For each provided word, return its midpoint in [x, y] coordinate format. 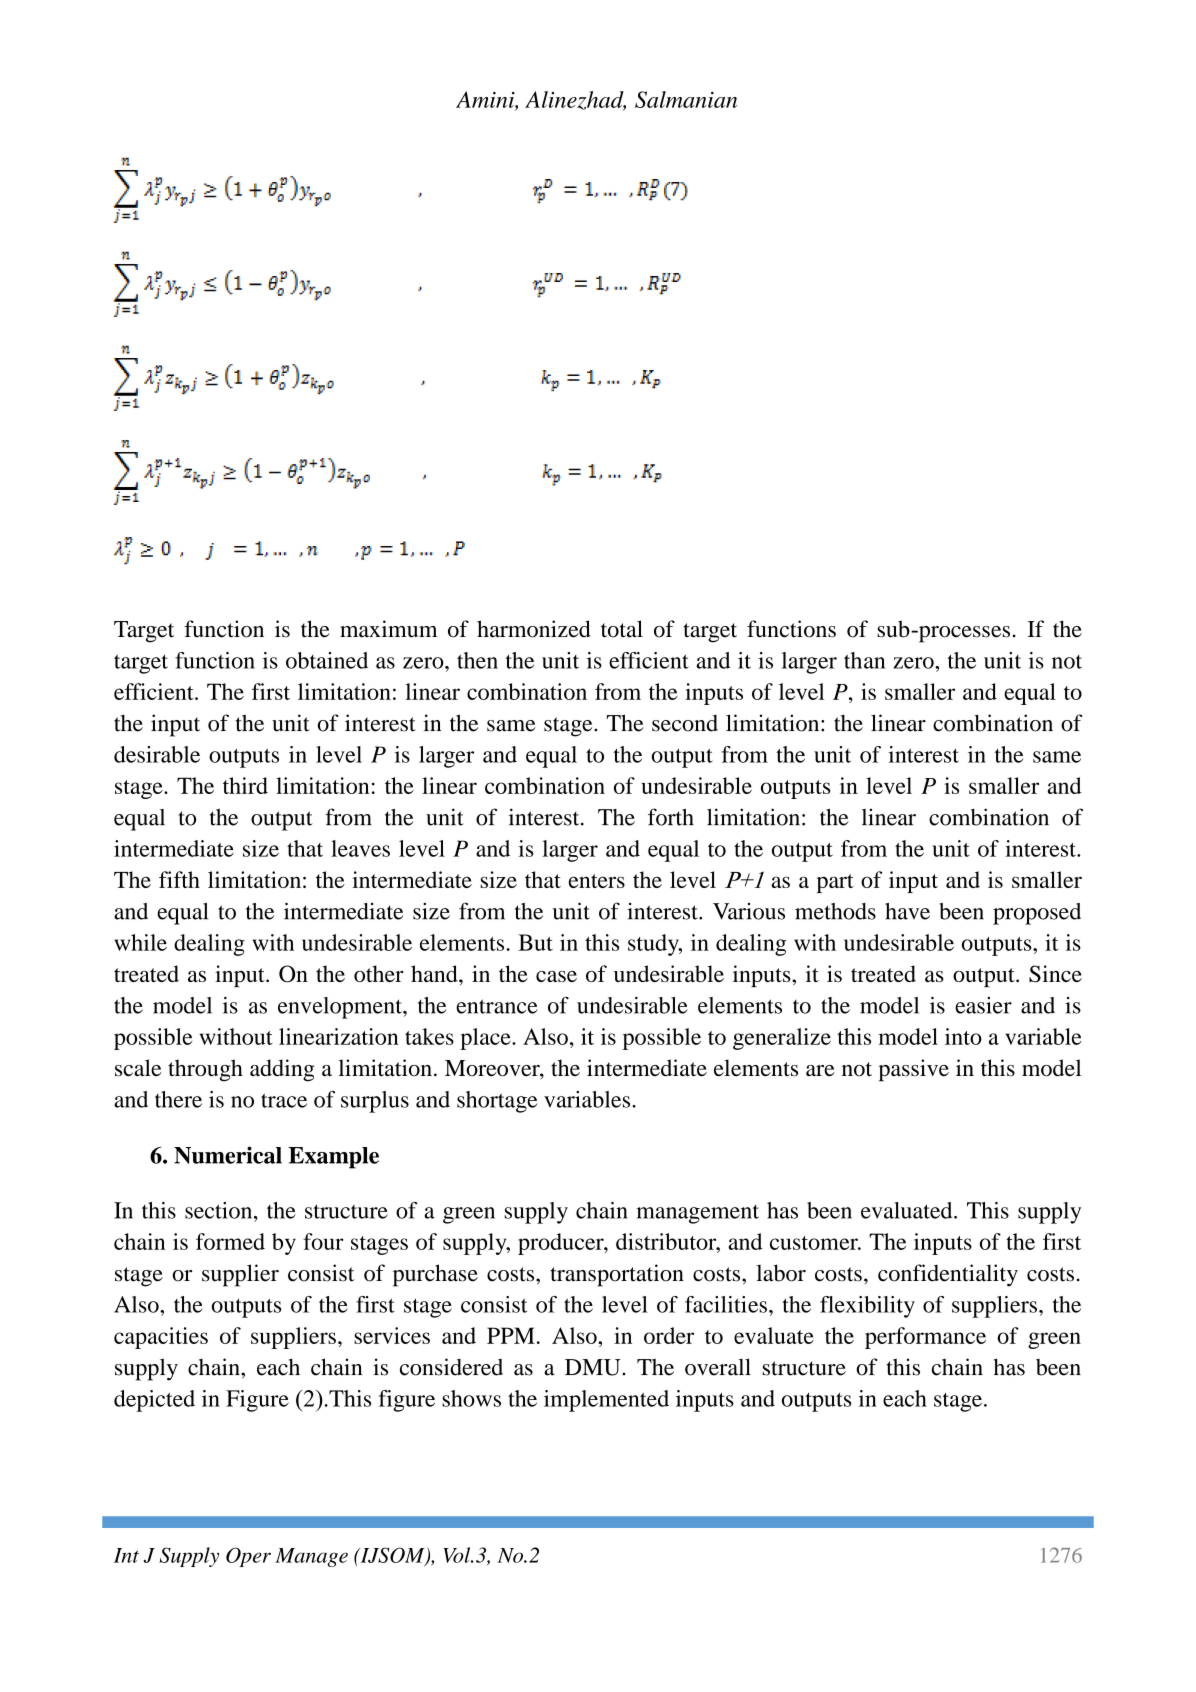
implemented [606, 1401]
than [864, 660]
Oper [248, 1557]
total [622, 629]
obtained [327, 660]
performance [925, 1338]
